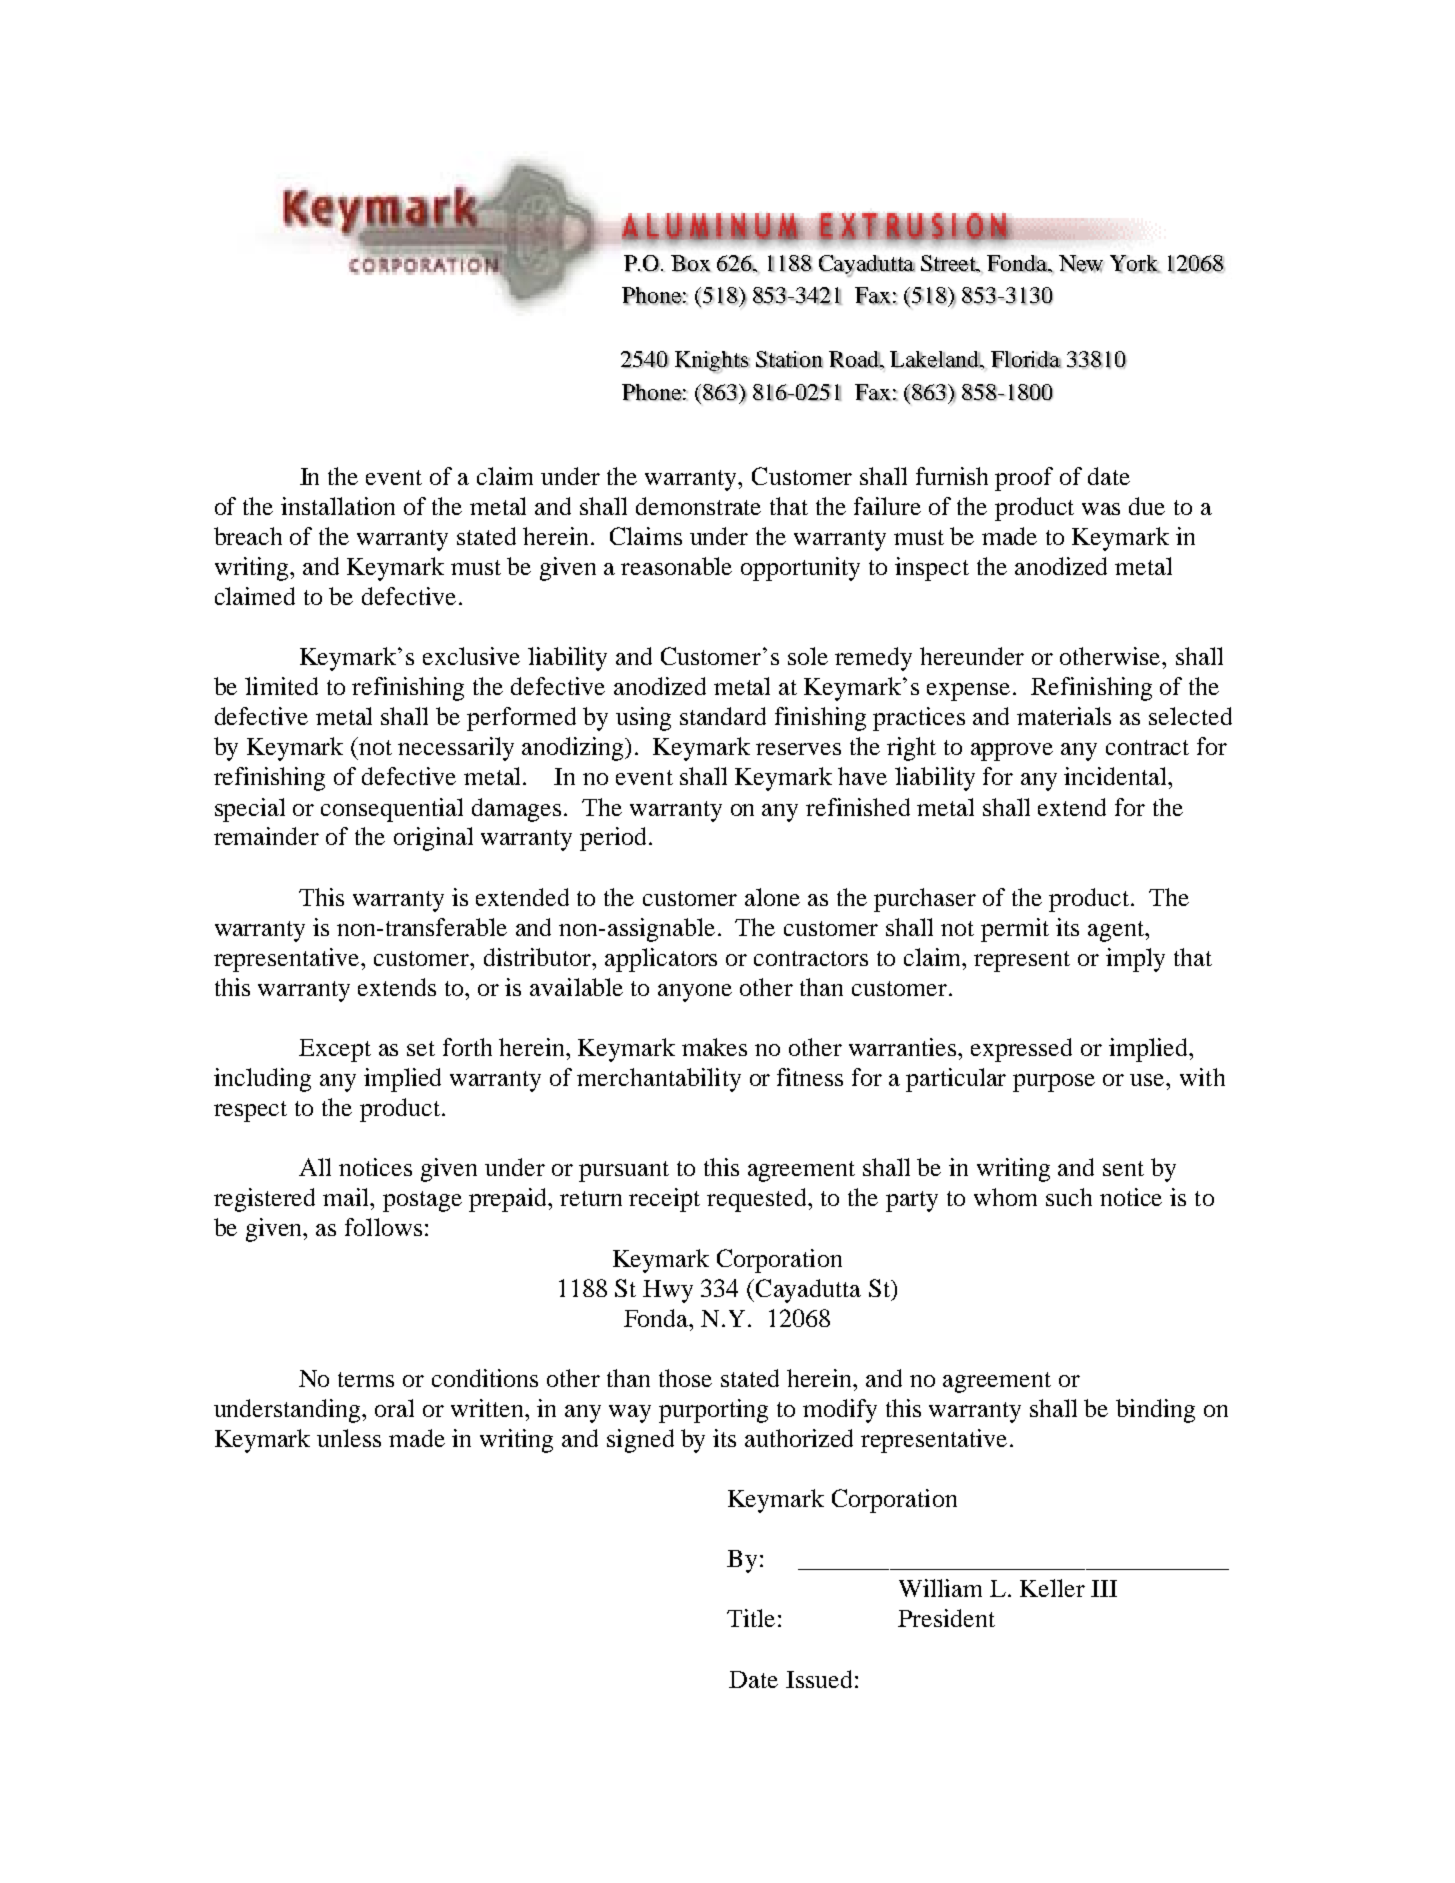  What do you see at coordinates (1064, 716) in the document?
I see `materials` at bounding box center [1064, 716].
